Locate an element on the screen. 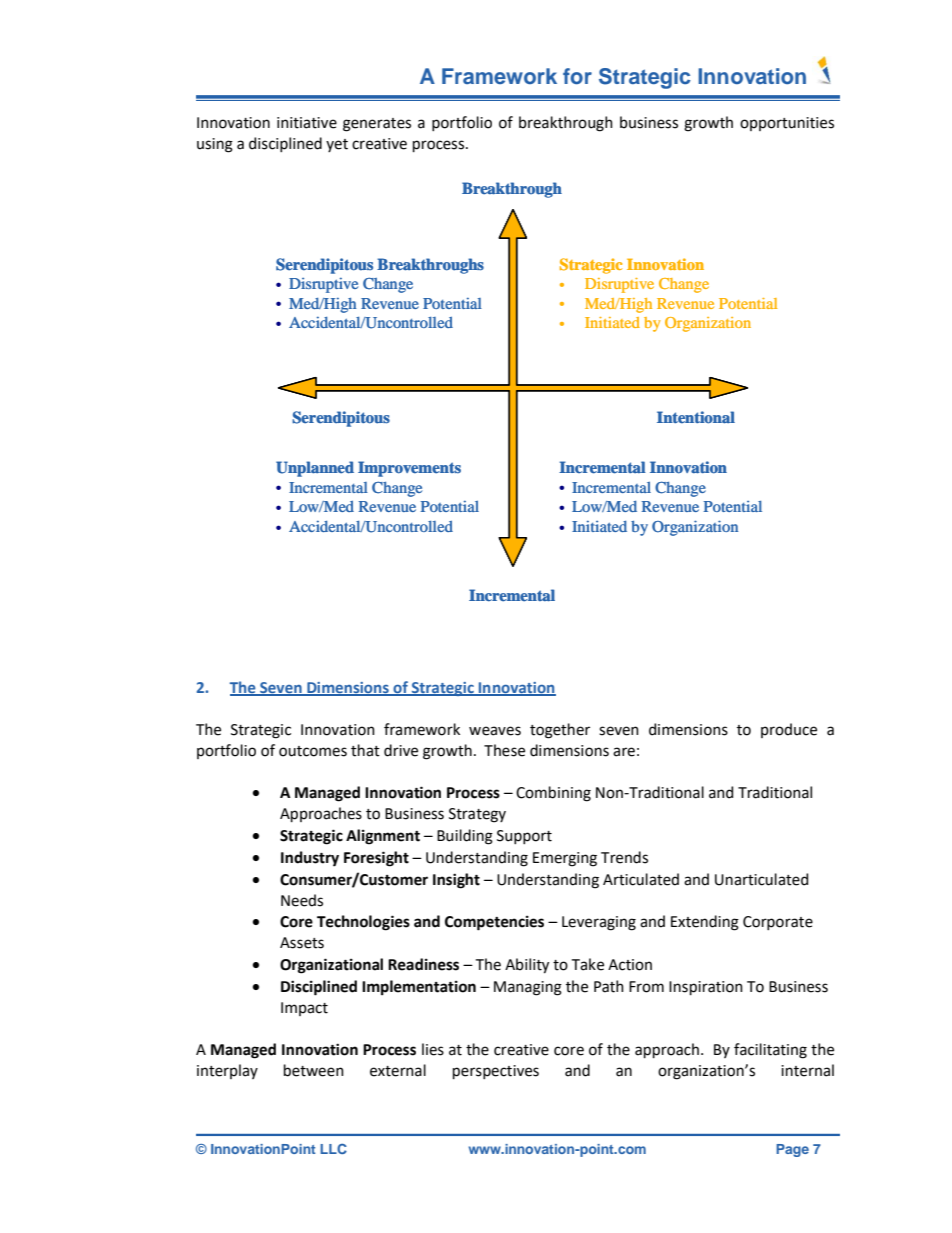 The image size is (952, 1233). LLC is located at coordinates (333, 1149).
